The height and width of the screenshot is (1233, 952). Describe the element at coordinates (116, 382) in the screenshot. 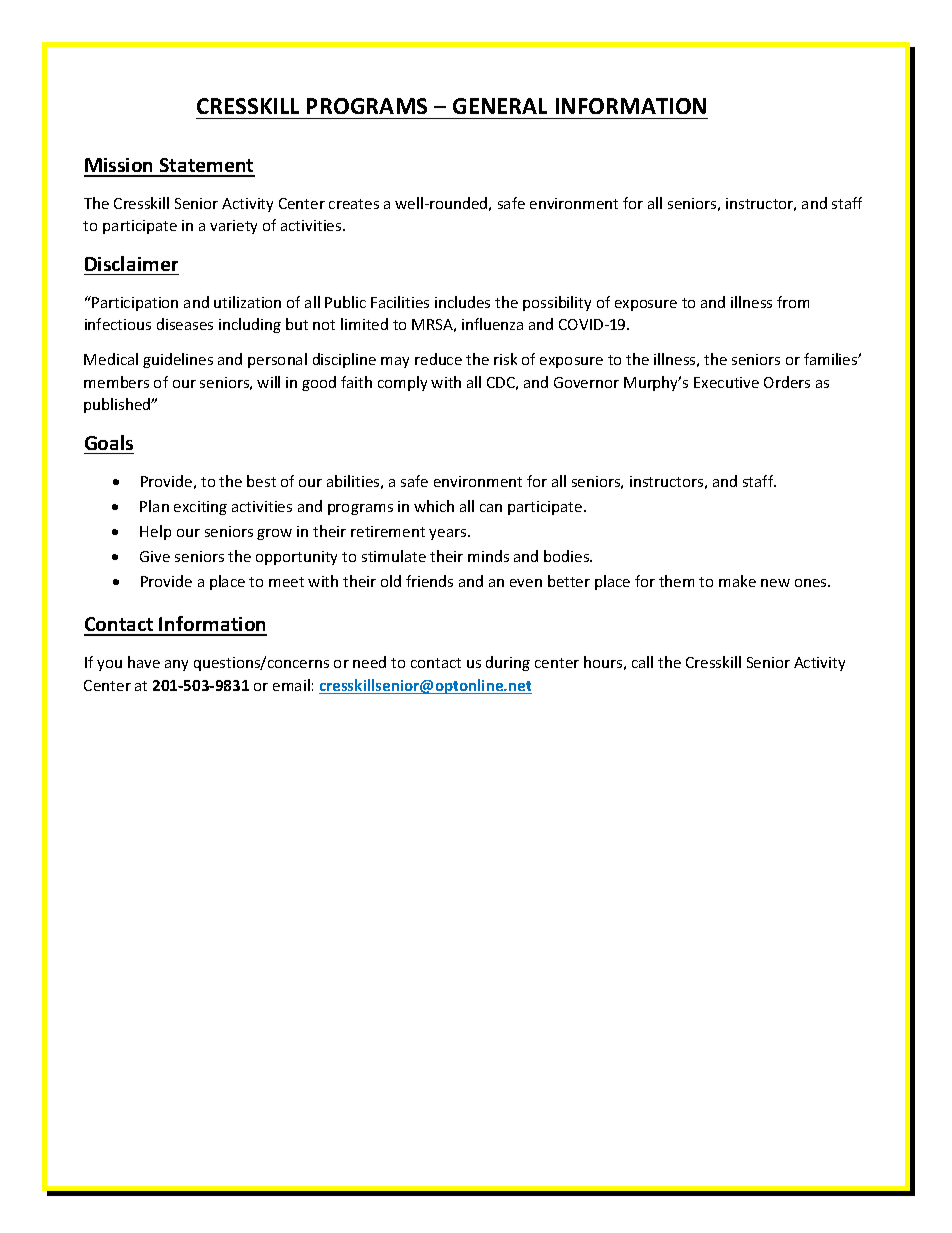

I see `members` at that location.
